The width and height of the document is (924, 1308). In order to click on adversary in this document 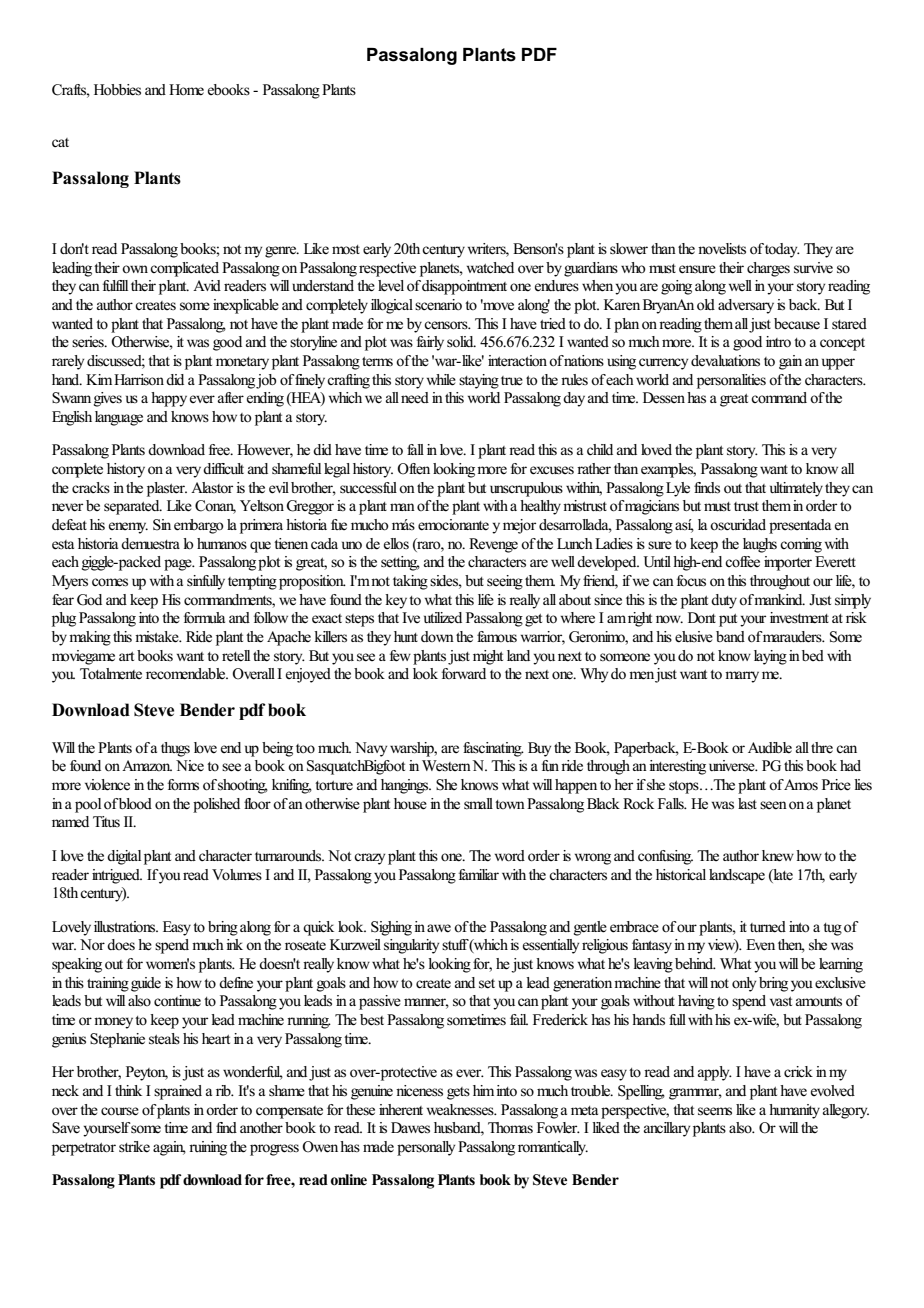, I will do `click(746, 306)`.
